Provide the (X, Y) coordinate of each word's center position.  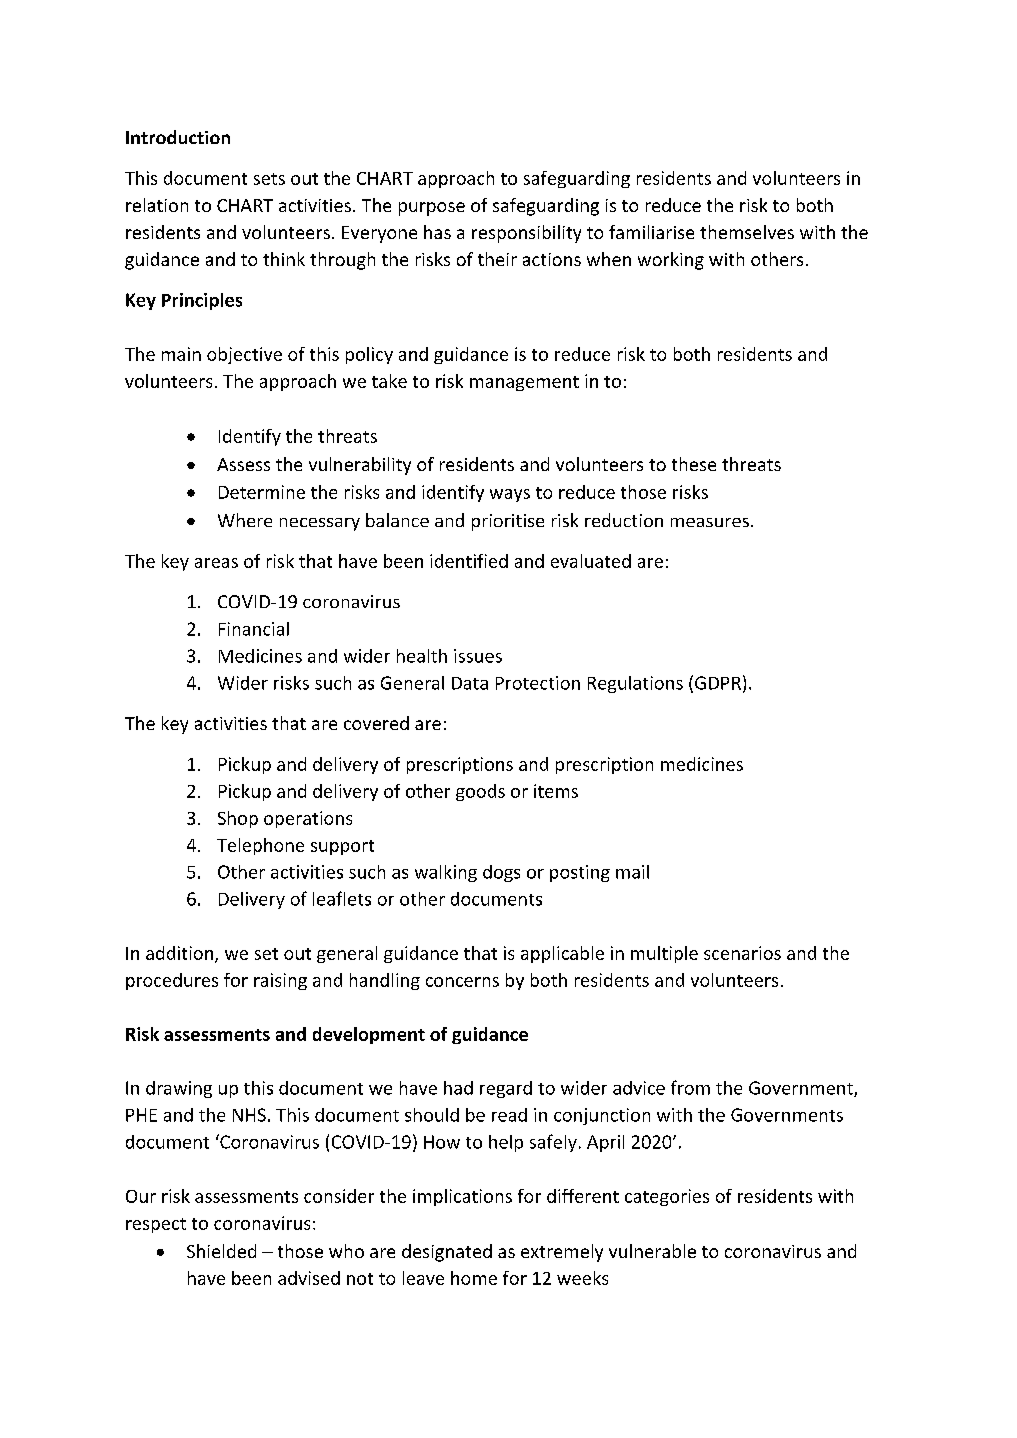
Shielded (221, 1251)
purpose (432, 209)
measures (710, 522)
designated (447, 1253)
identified (469, 561)
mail (632, 872)
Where (245, 520)
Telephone (260, 846)
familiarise (651, 232)
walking (446, 873)
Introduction (178, 137)
